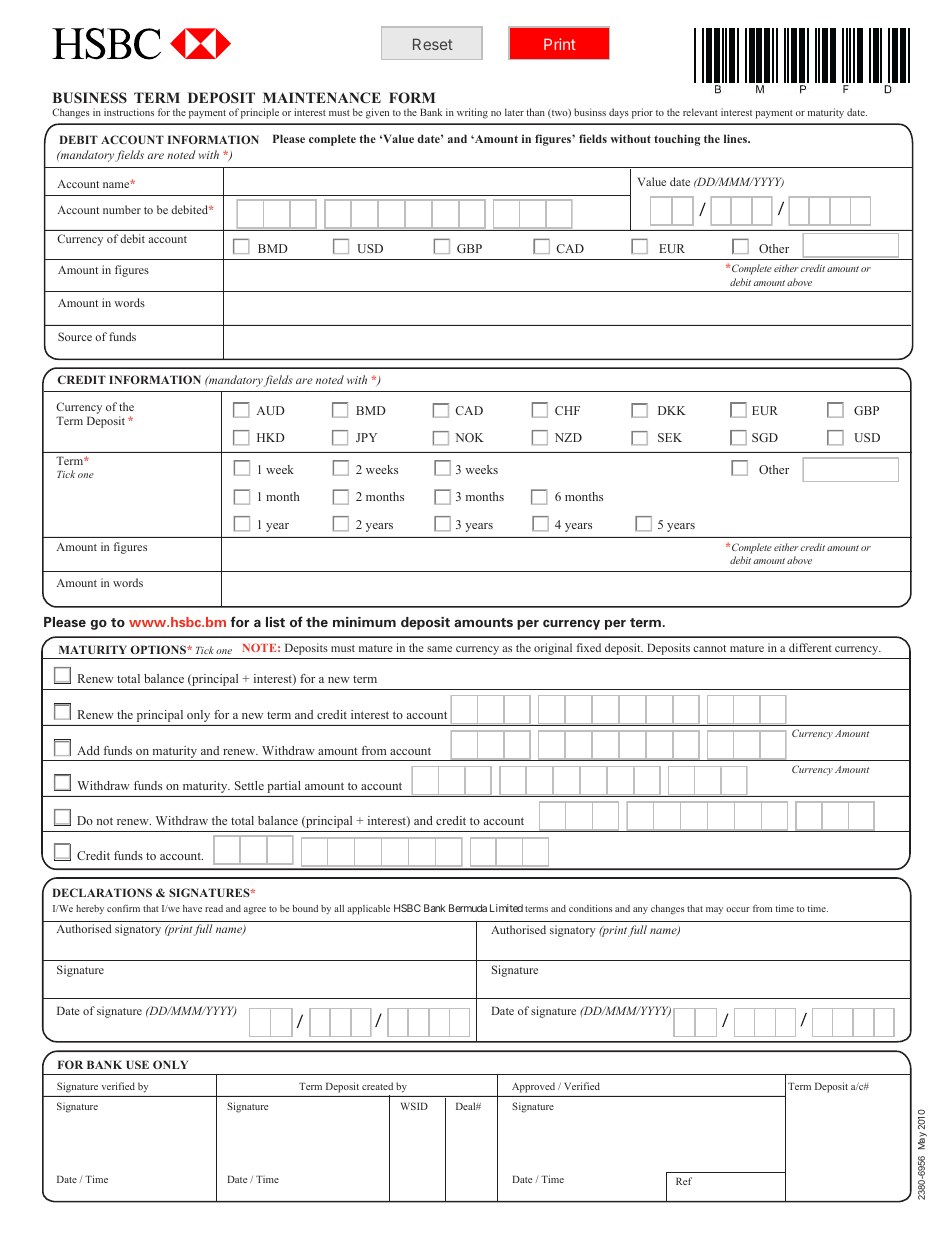  Describe the element at coordinates (129, 112) in the document. I see `instructions` at that location.
